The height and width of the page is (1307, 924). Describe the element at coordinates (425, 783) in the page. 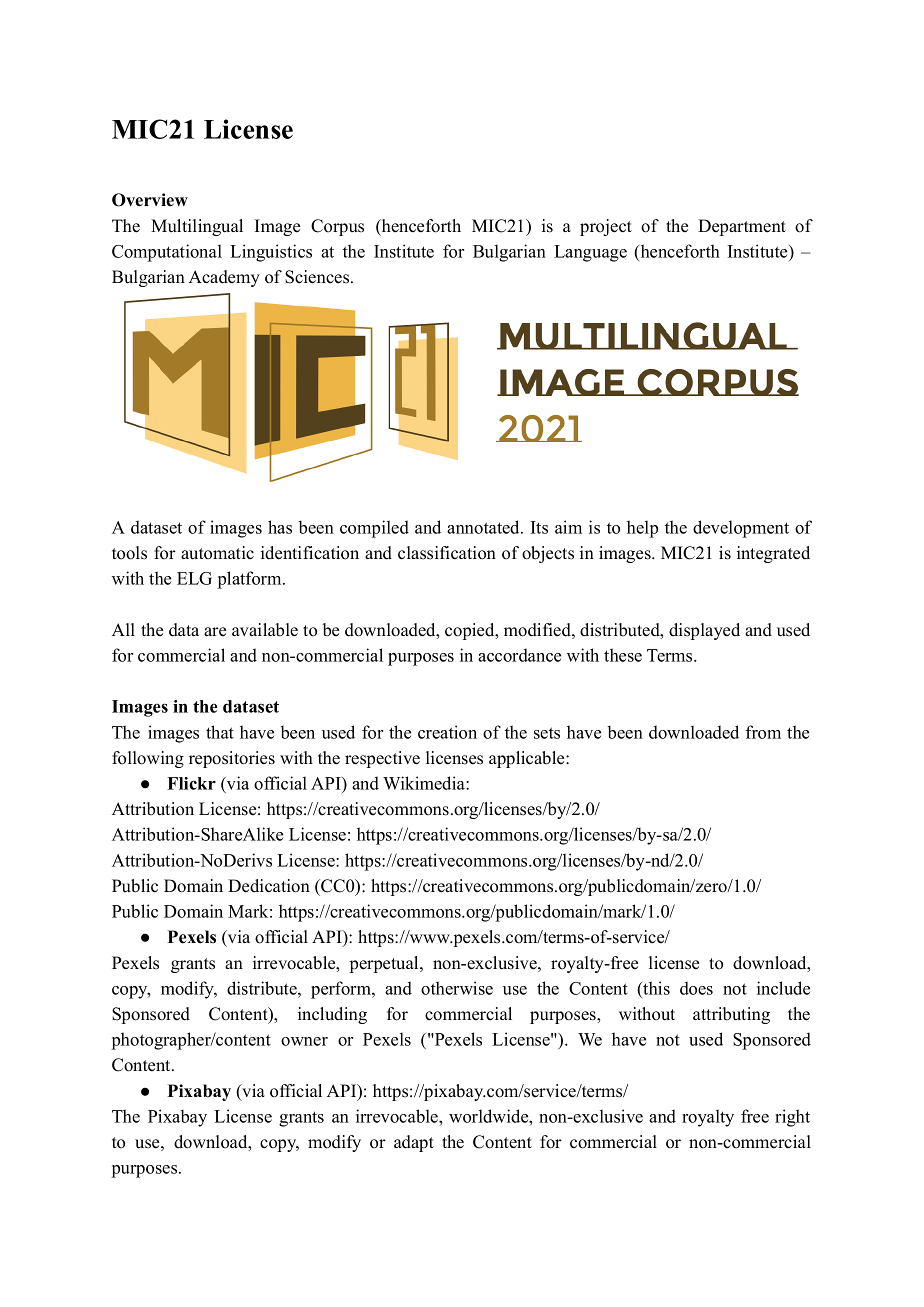

I see `Wikimedia` at that location.
